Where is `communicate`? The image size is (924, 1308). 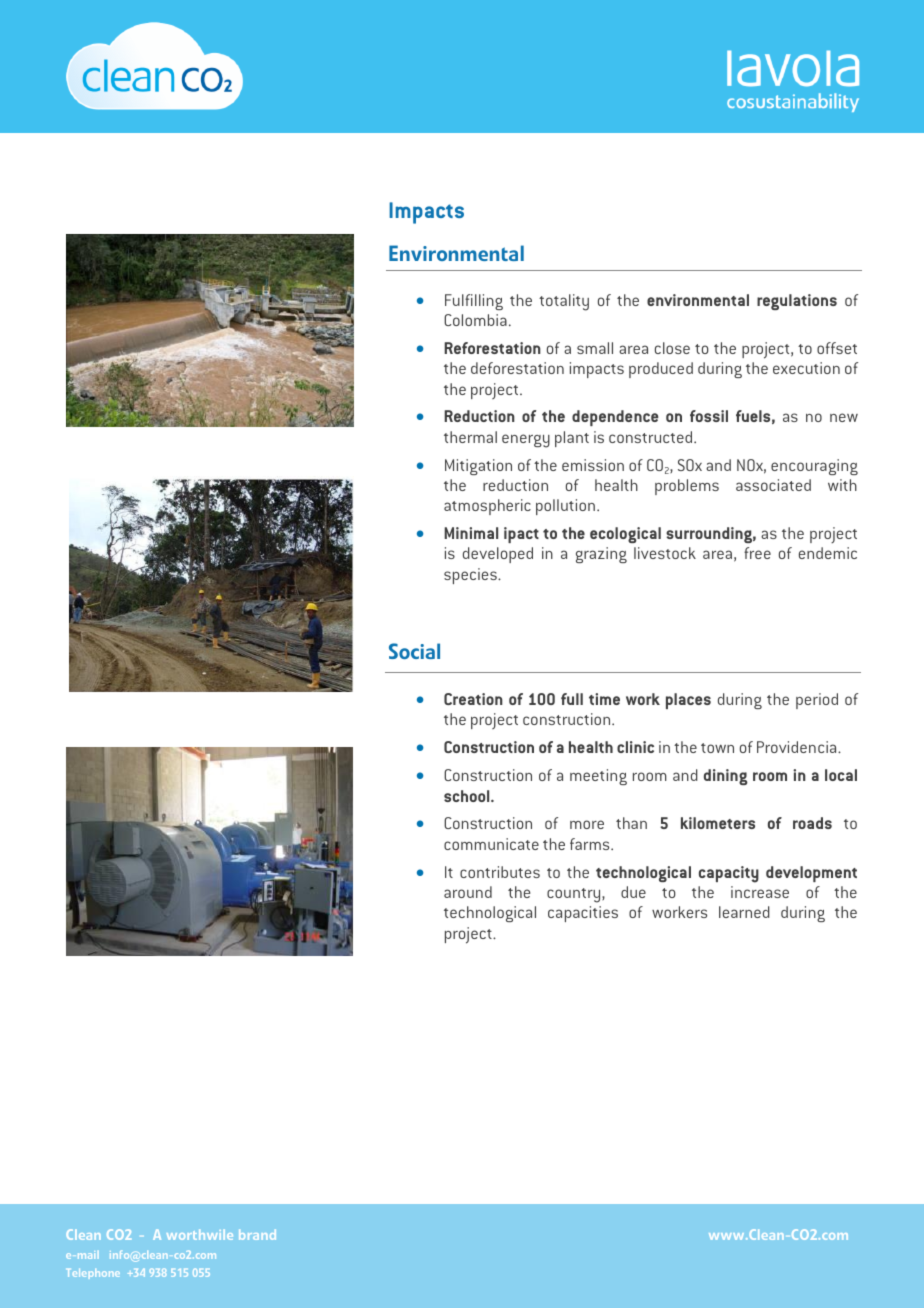
communicate is located at coordinates (491, 844).
